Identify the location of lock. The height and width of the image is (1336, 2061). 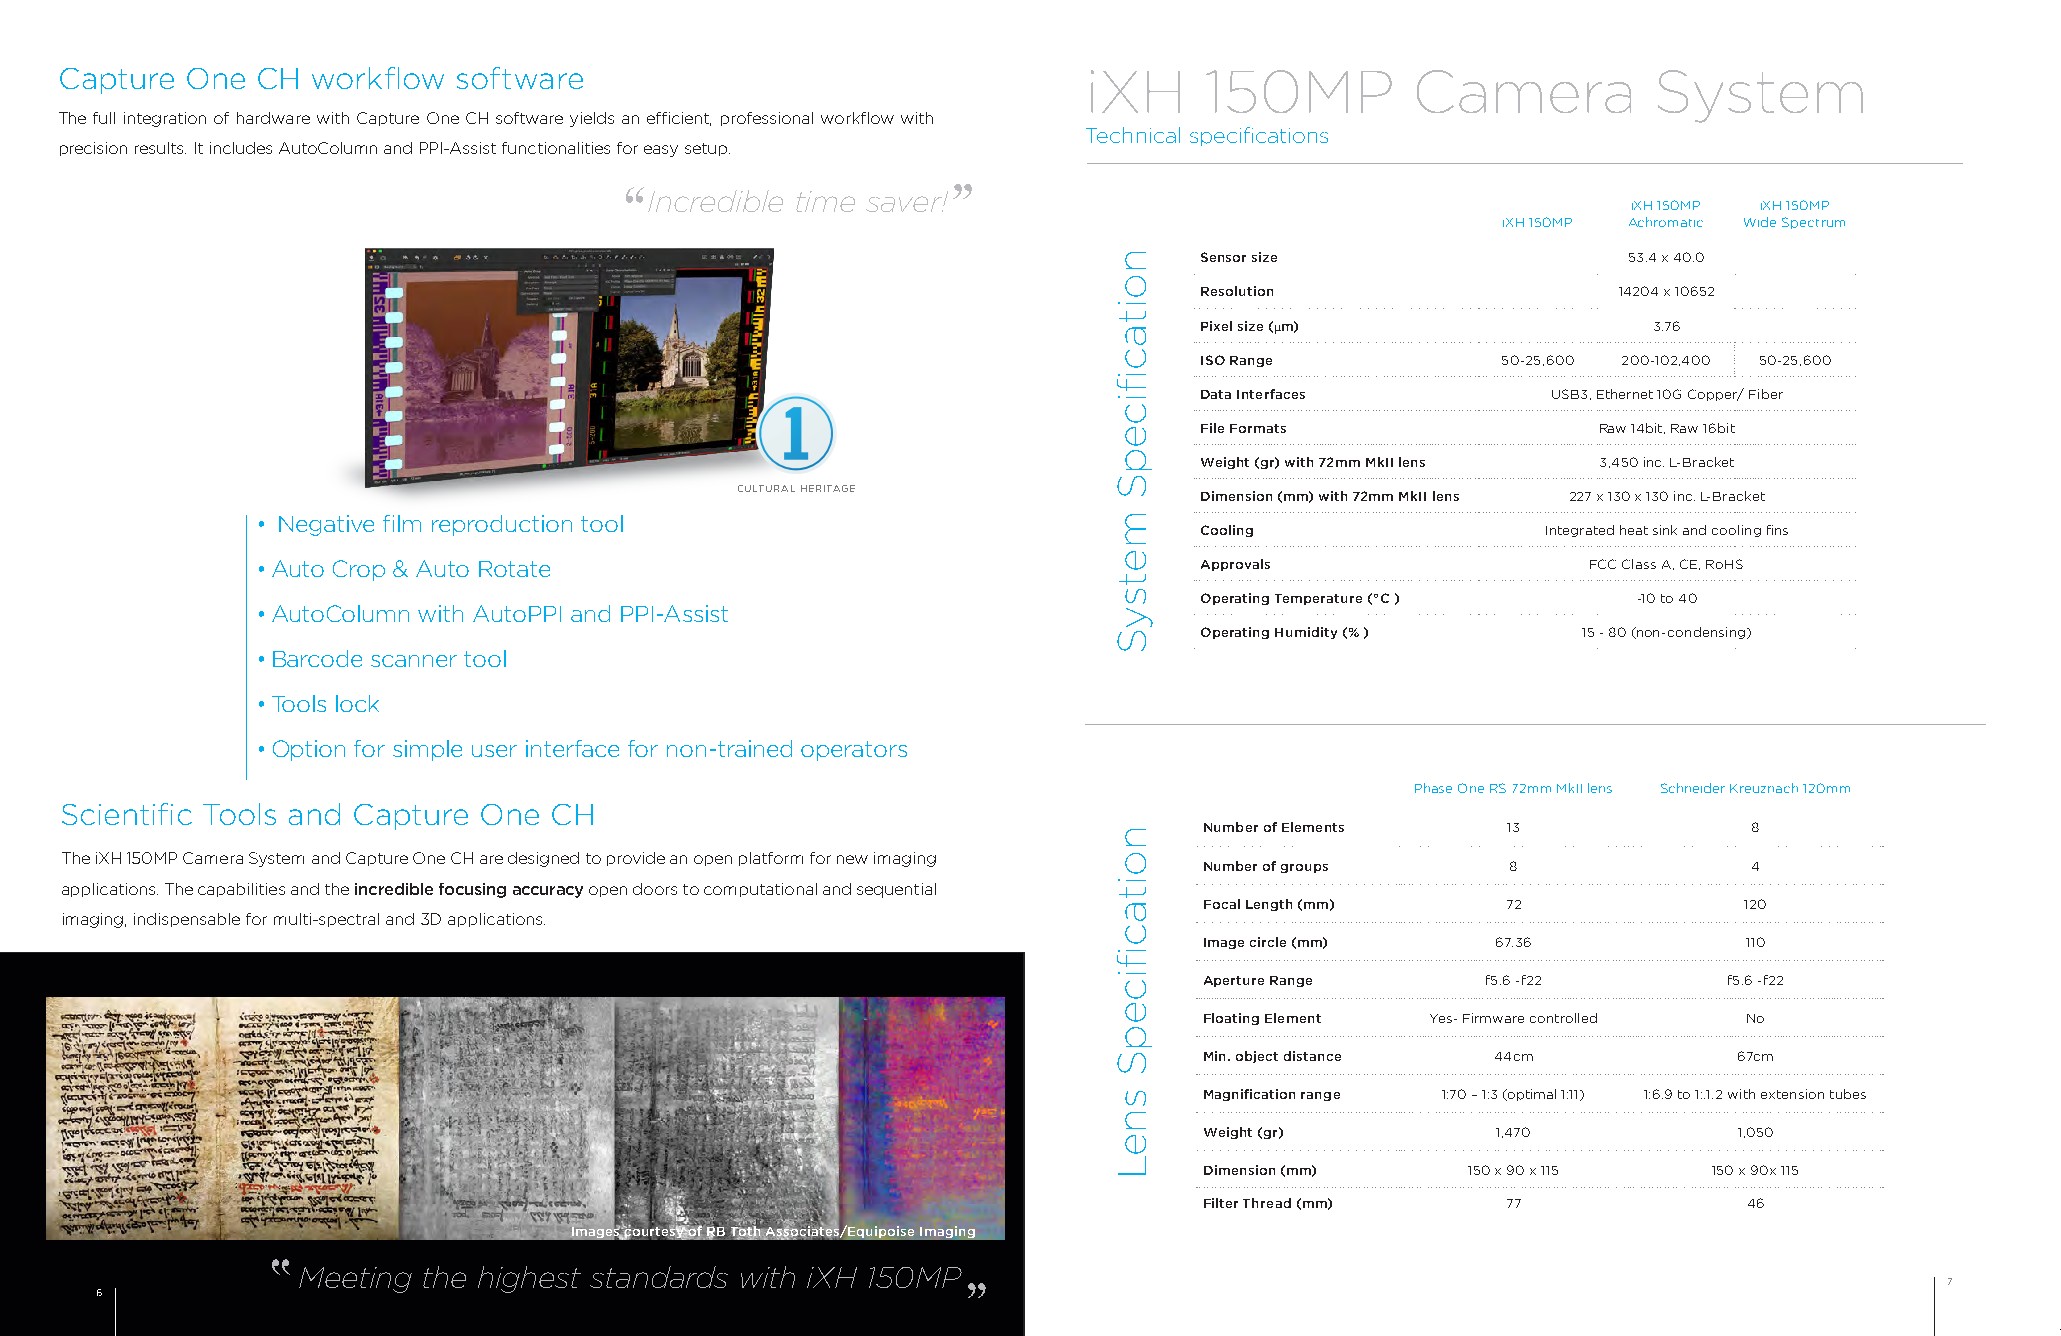
(357, 703).
